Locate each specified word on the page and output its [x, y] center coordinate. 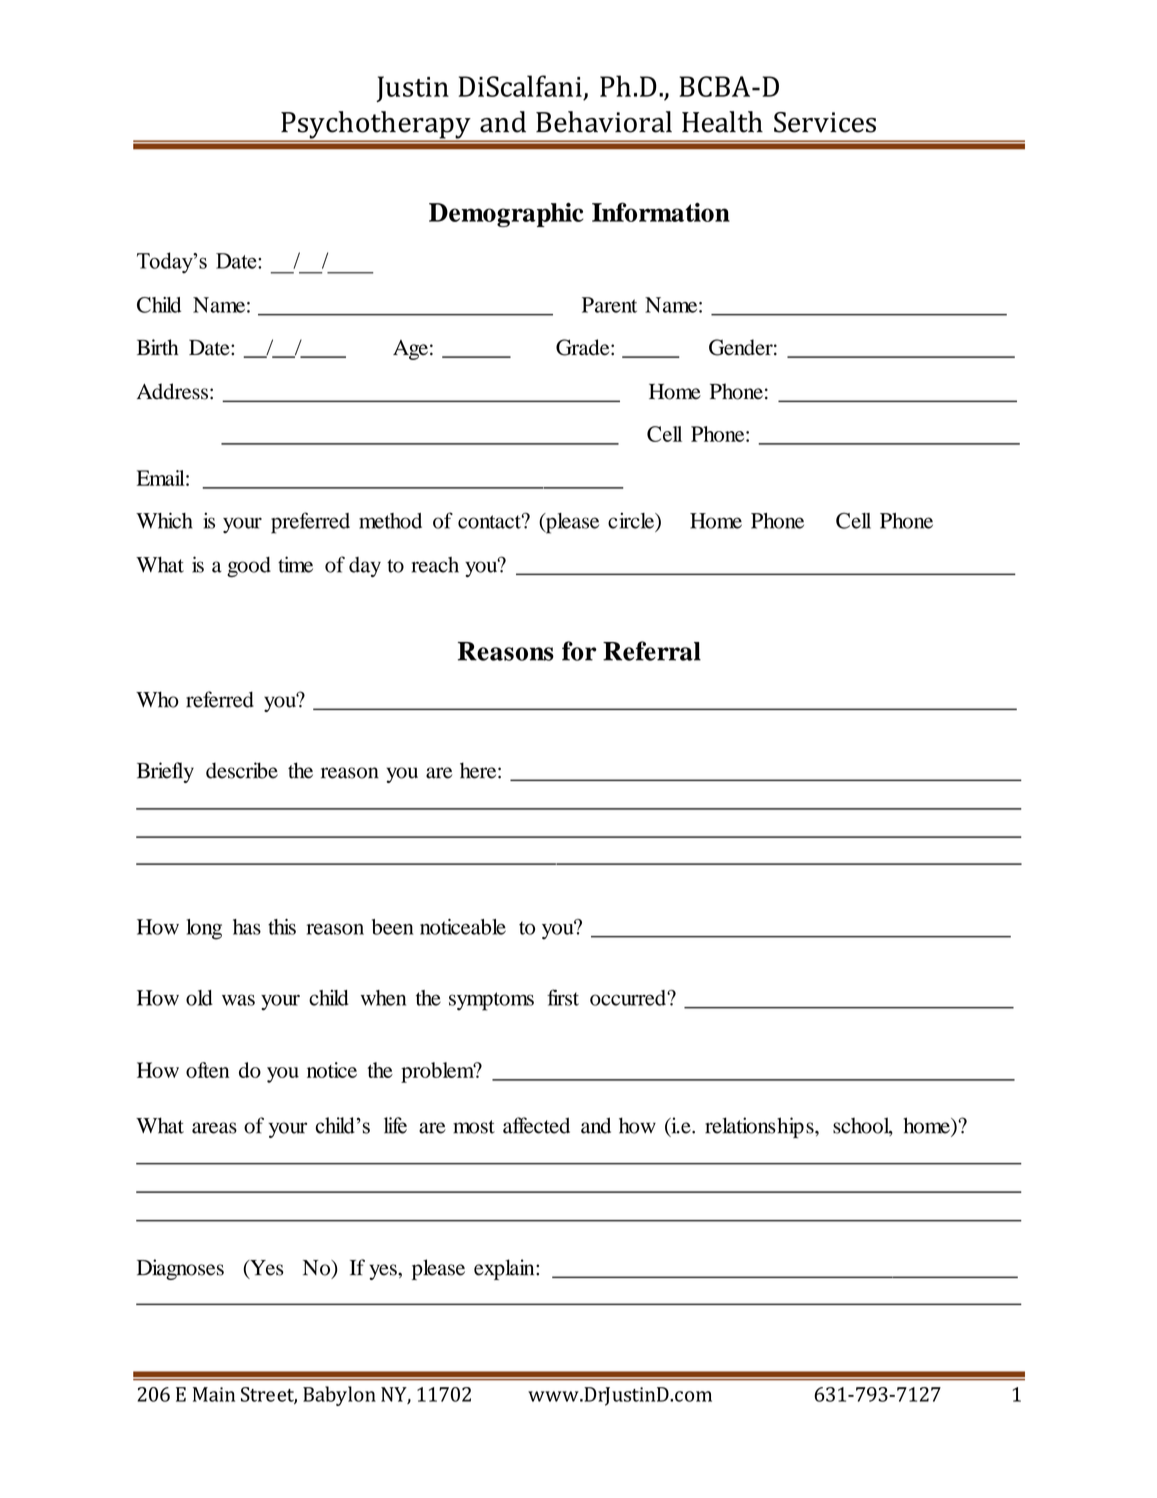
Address [172, 391]
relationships [760, 1127]
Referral [652, 651]
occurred [629, 998]
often [207, 1070]
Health [722, 122]
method [390, 521]
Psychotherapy [376, 126]
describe [242, 770]
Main [214, 1394]
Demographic [506, 215]
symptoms [491, 1001]
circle [632, 522]
